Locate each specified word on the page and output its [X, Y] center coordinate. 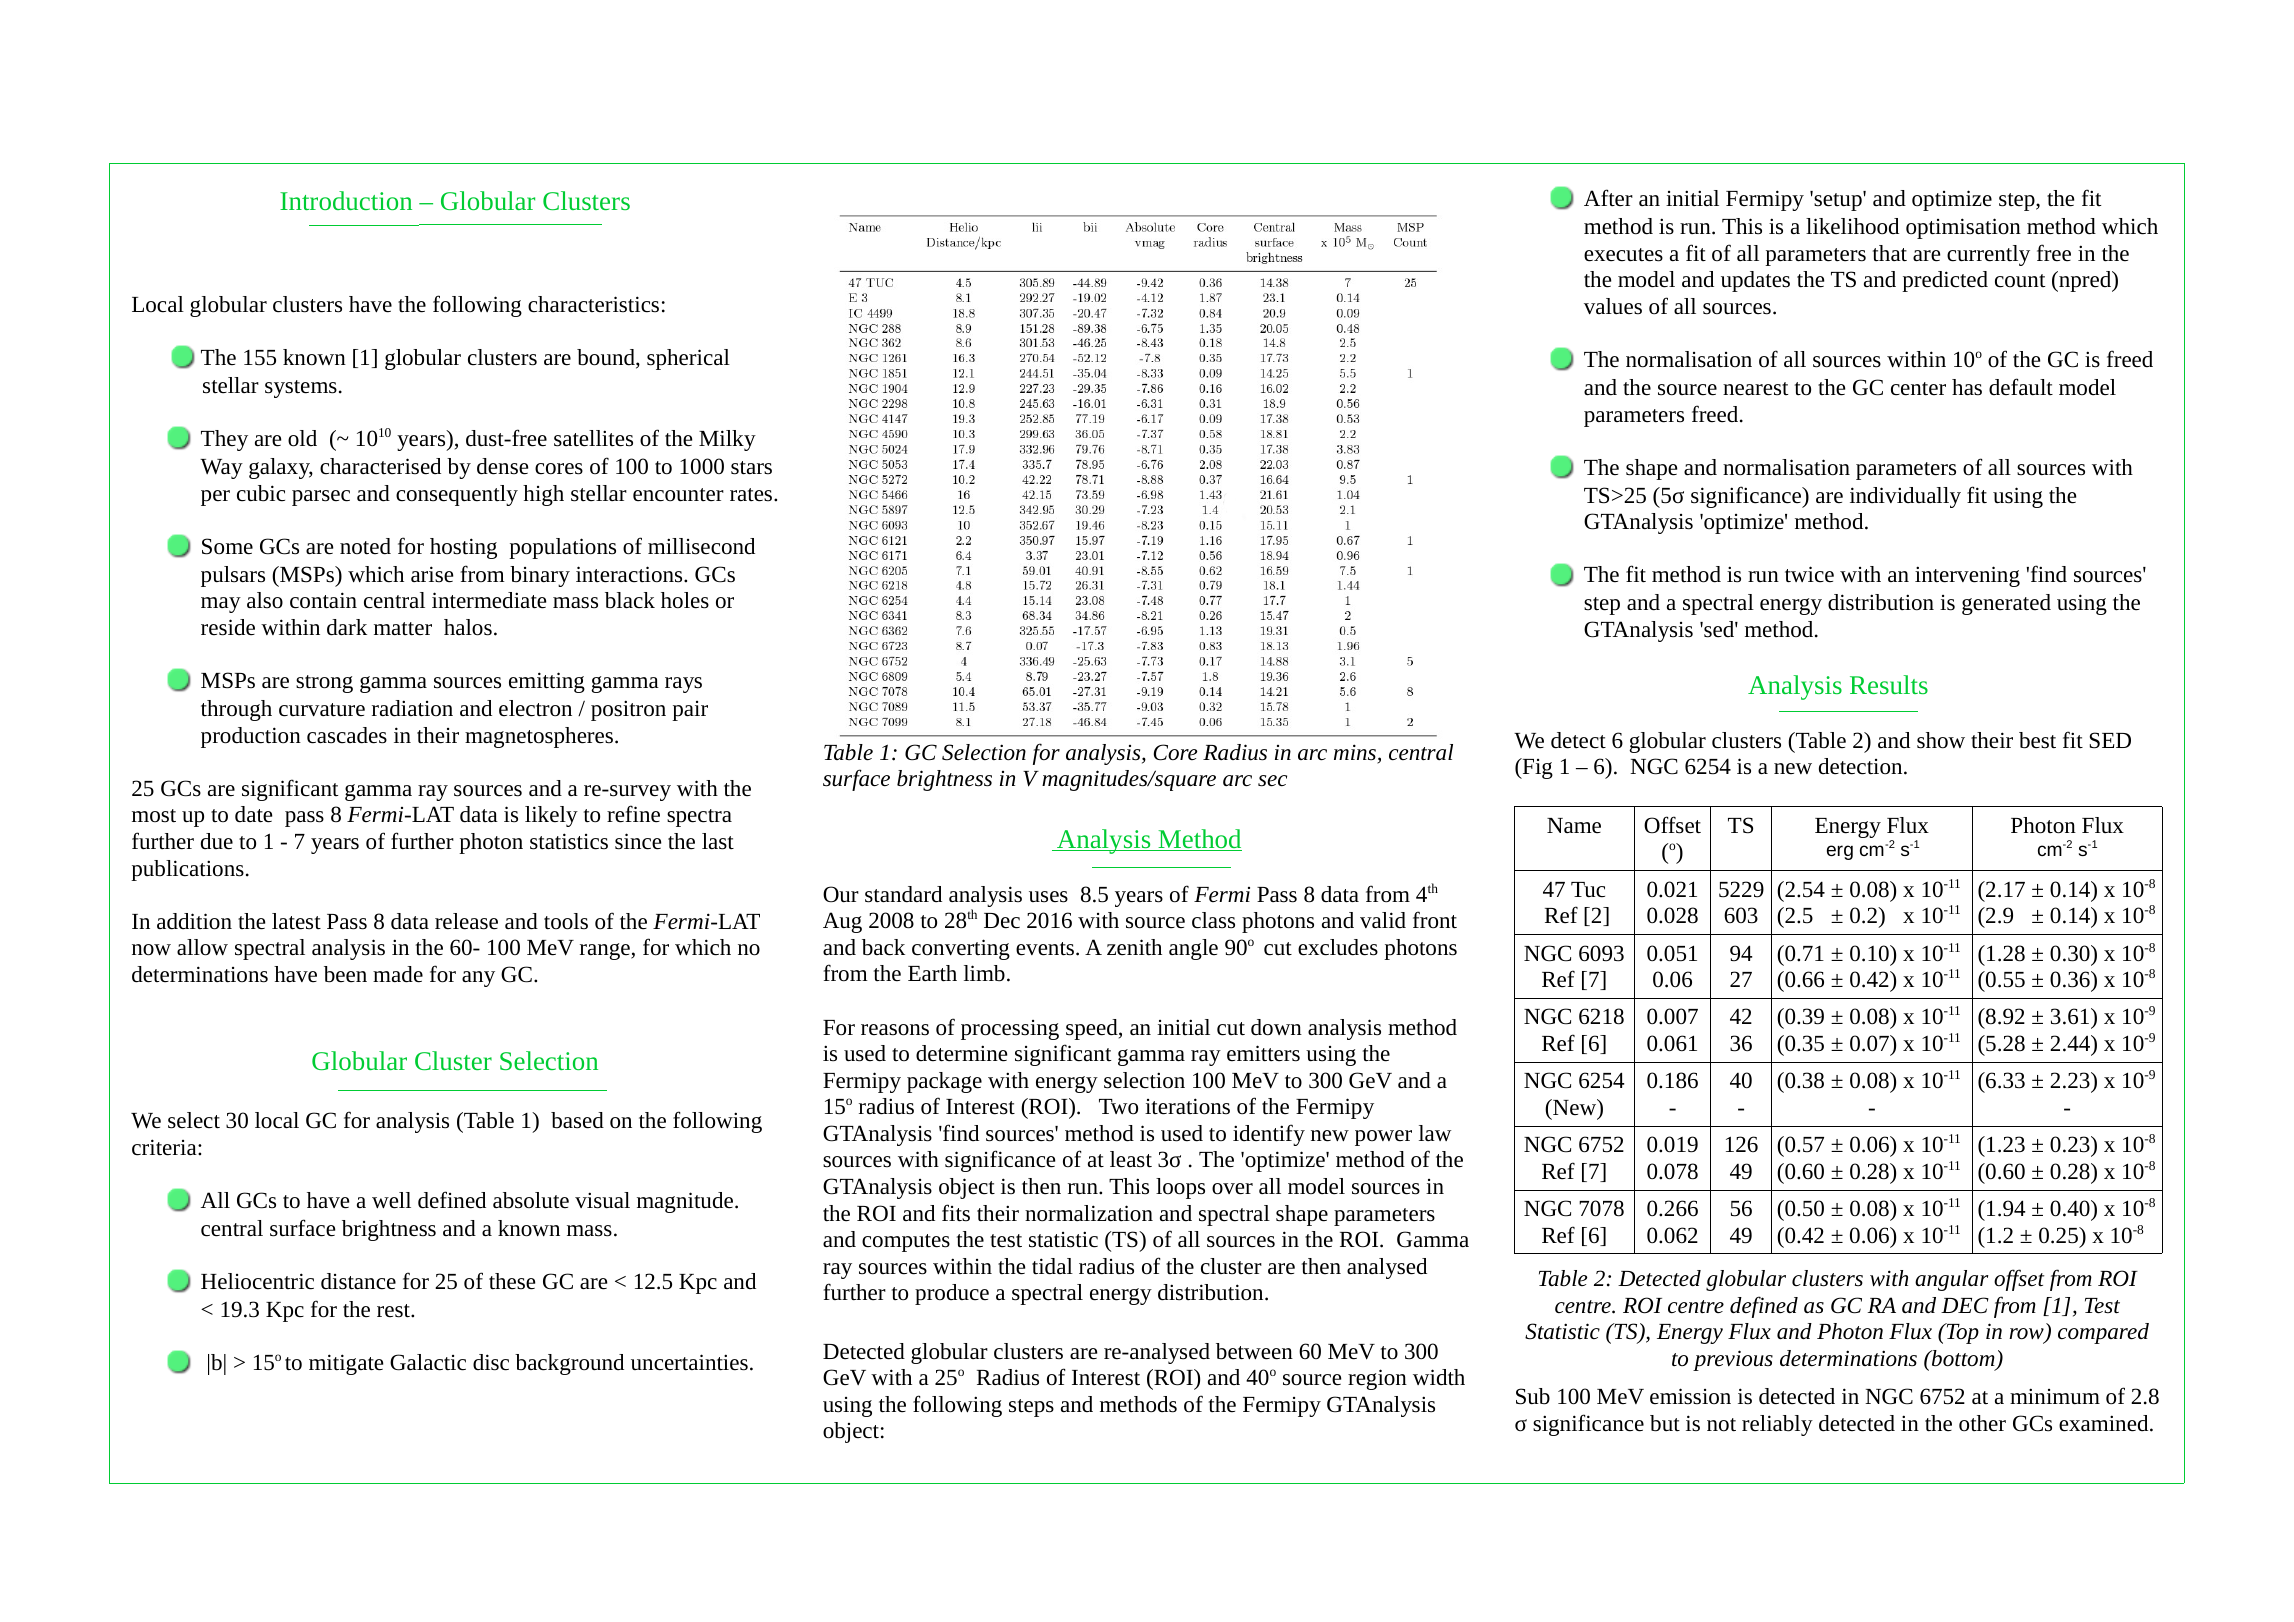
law [1435, 1133]
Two [1118, 1107]
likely [551, 816]
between [1254, 1351]
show [1941, 740]
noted [365, 546]
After [1608, 198]
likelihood [1852, 226]
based [577, 1120]
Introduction [346, 200]
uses [1048, 897]
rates [752, 495]
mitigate [346, 1364]
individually [1905, 497]
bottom [1963, 1359]
